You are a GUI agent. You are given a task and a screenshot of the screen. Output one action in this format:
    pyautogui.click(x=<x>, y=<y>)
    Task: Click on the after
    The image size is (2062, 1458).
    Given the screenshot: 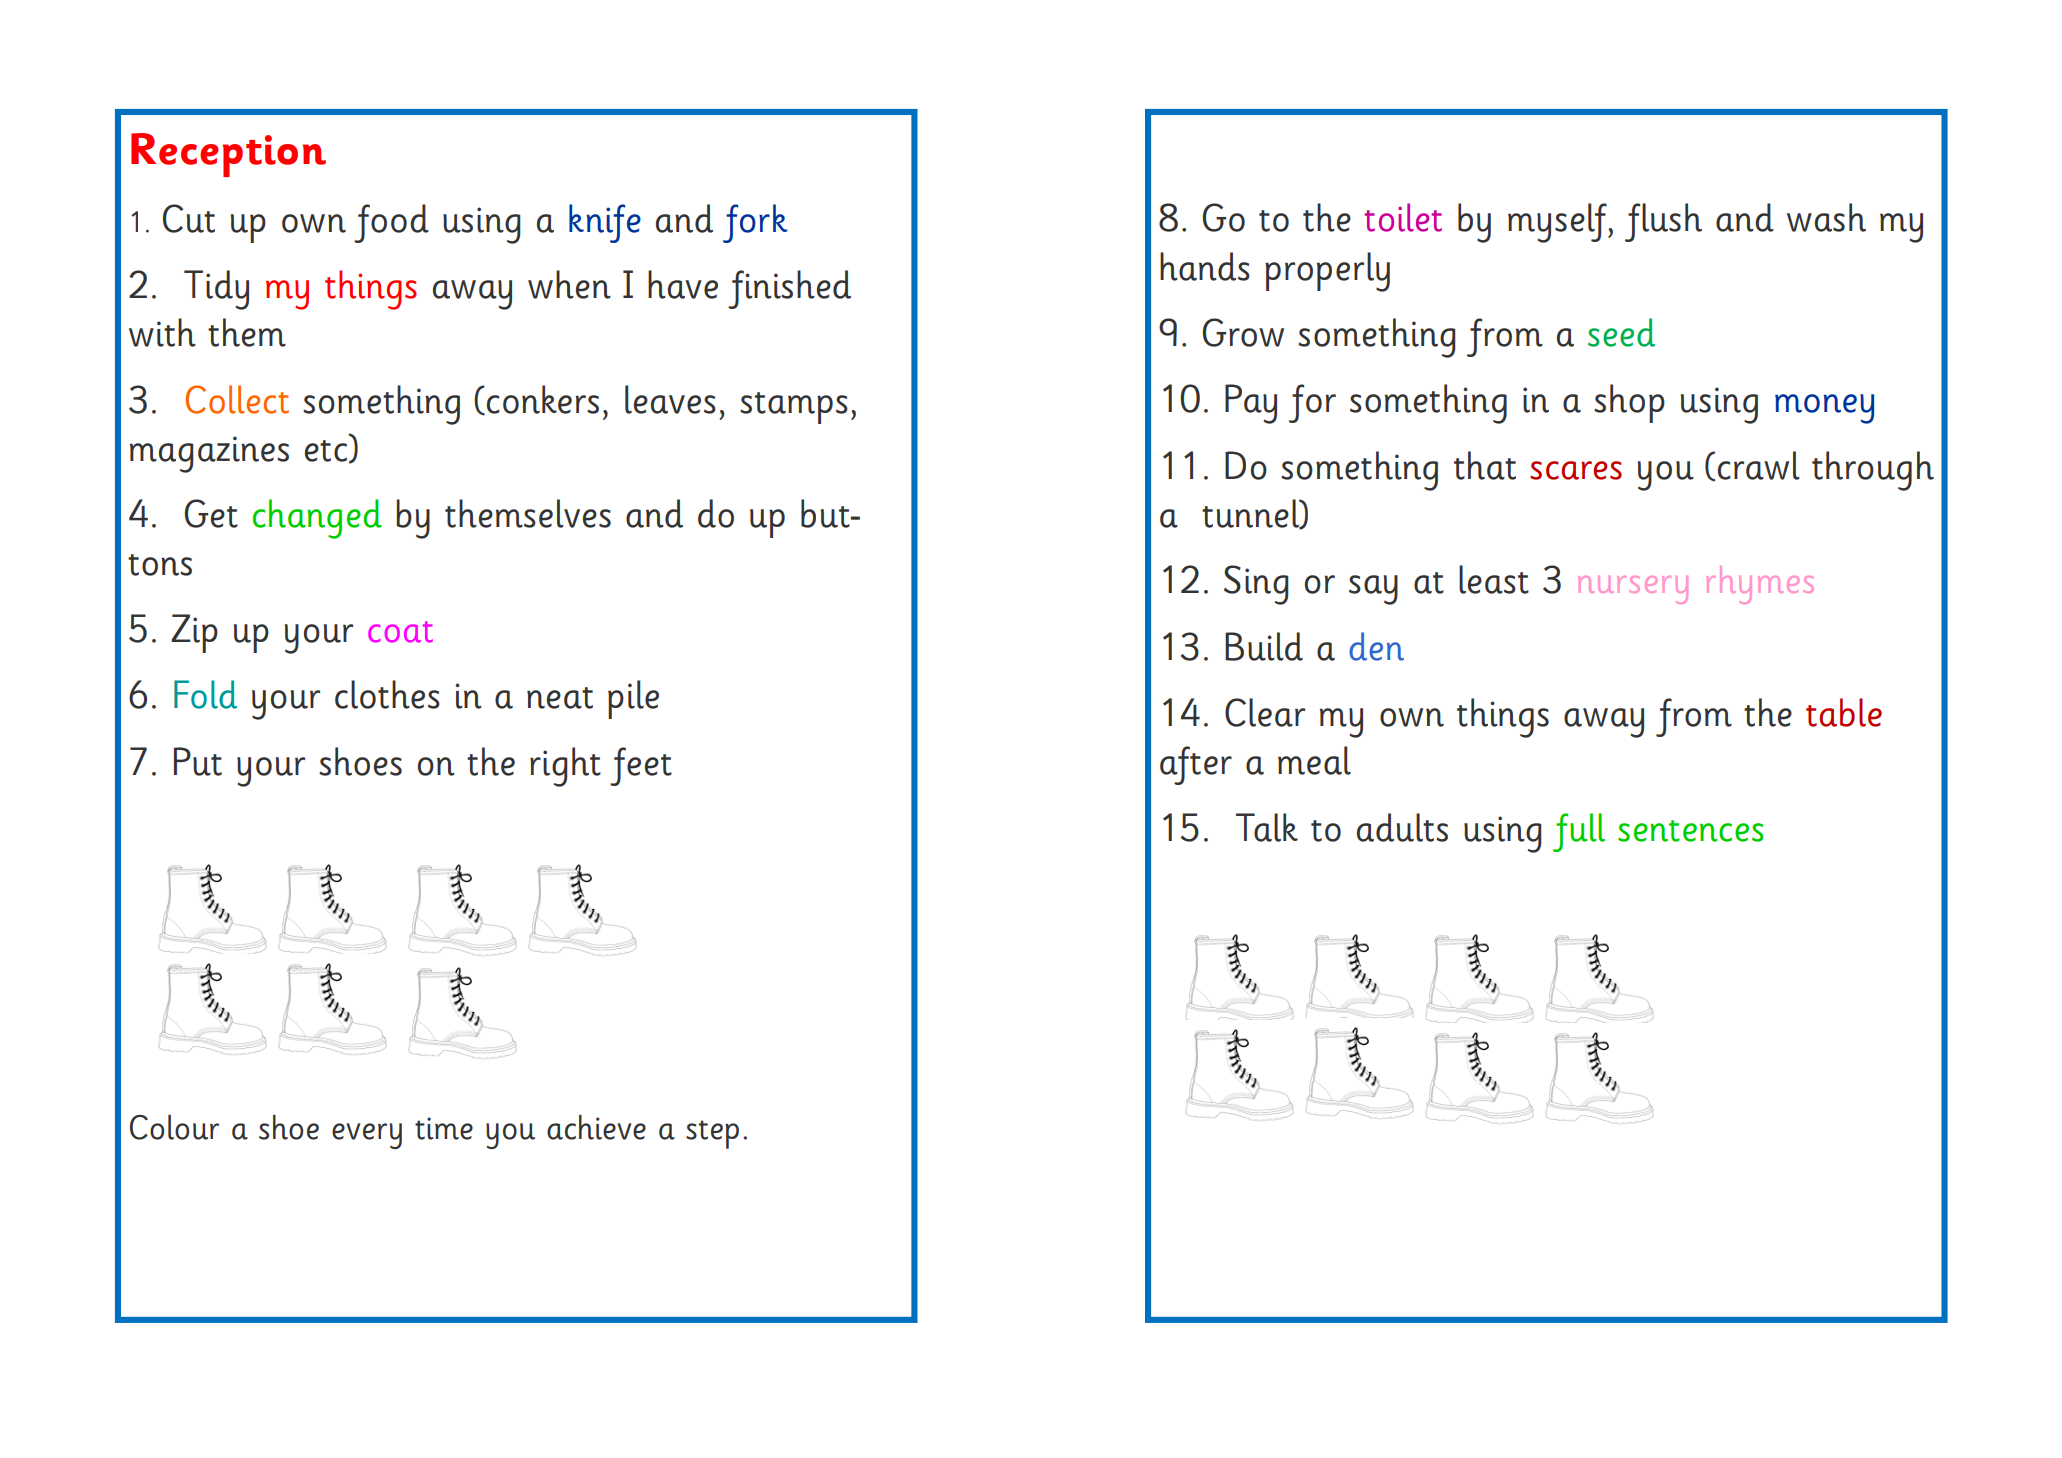 What is the action you would take?
    pyautogui.click(x=1196, y=765)
